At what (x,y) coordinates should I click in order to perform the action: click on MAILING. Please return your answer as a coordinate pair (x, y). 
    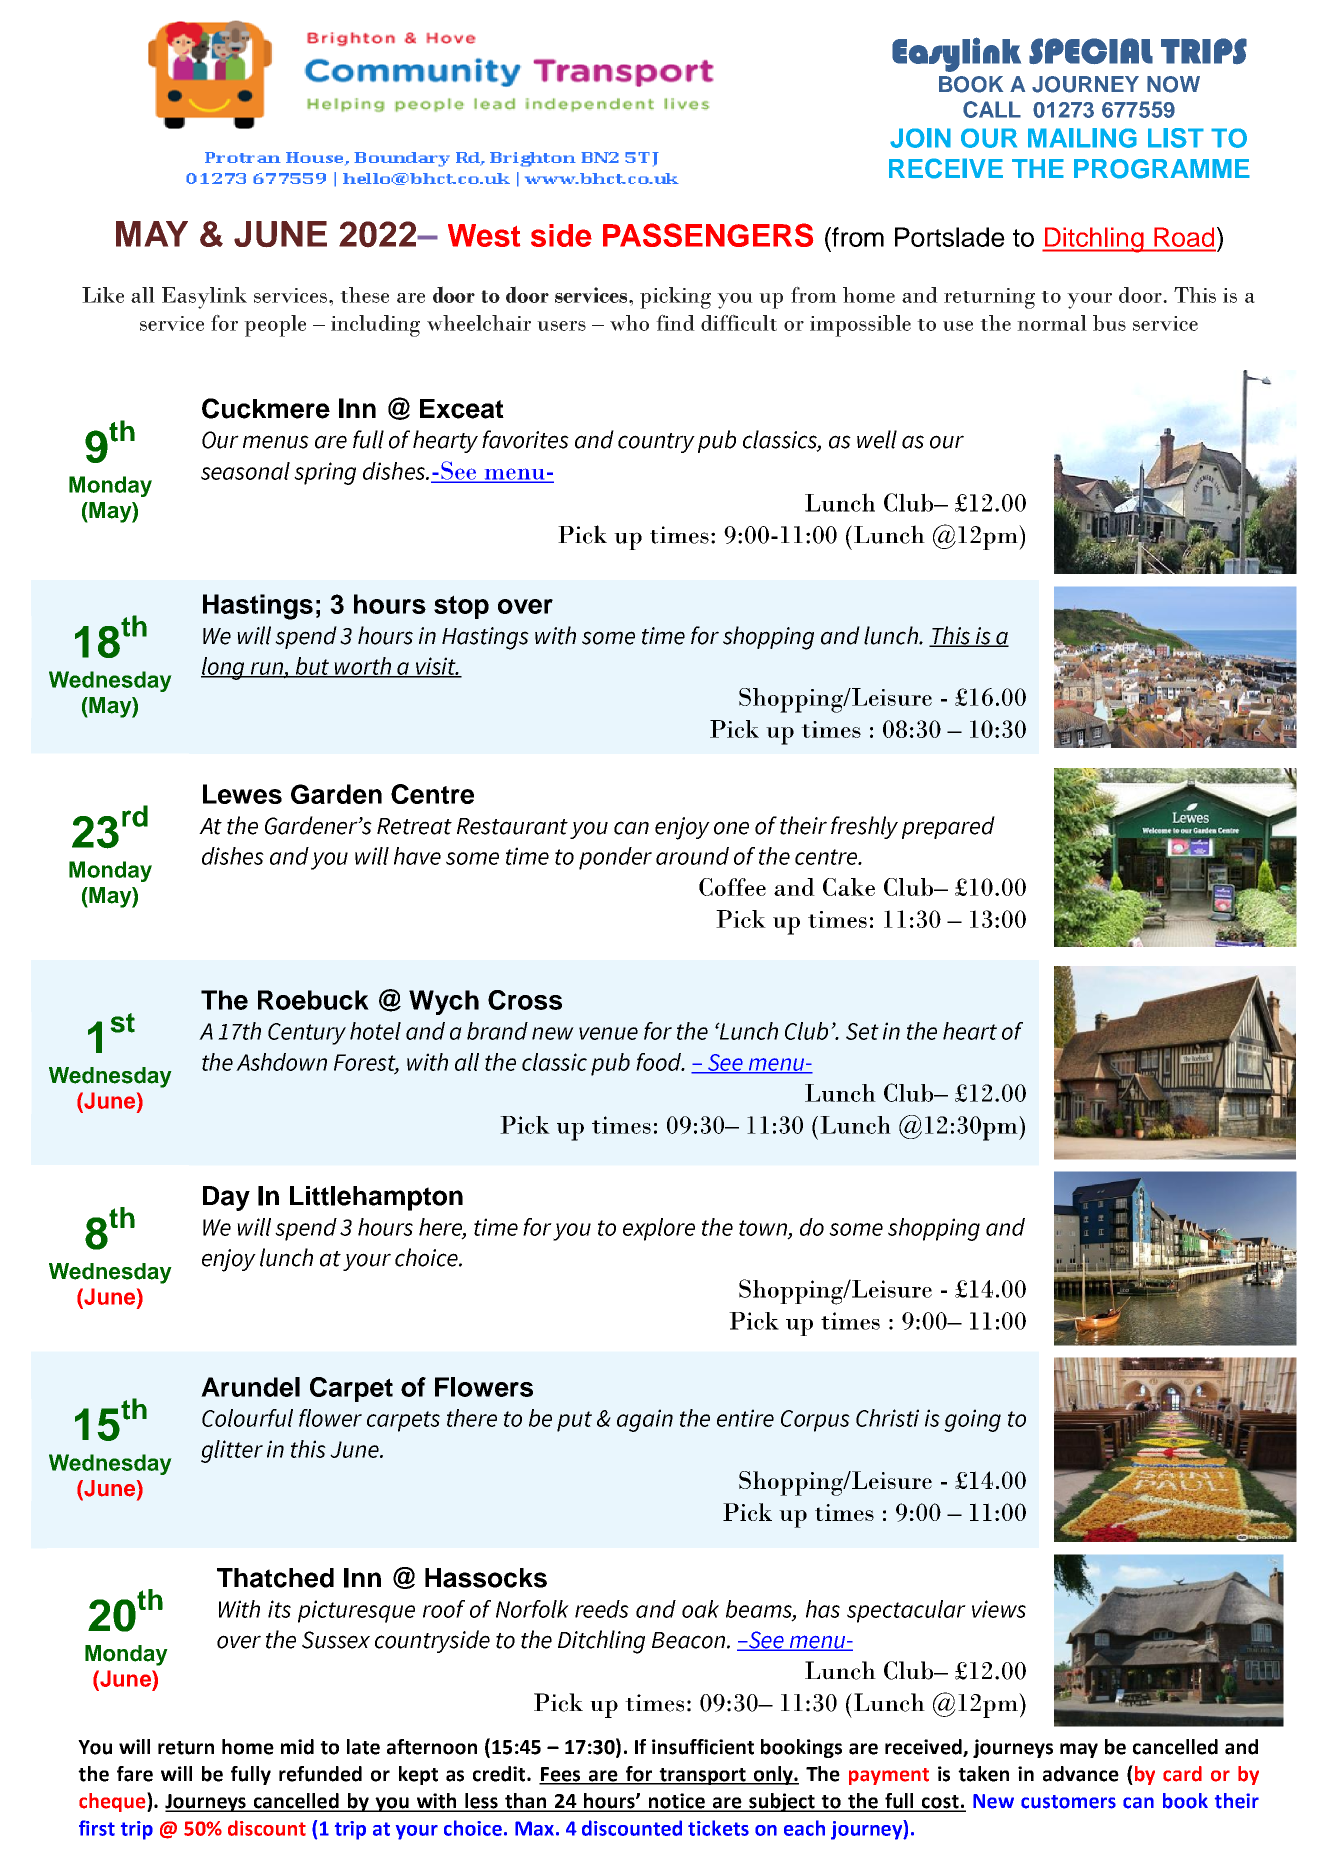
    Looking at the image, I should click on (1082, 138).
